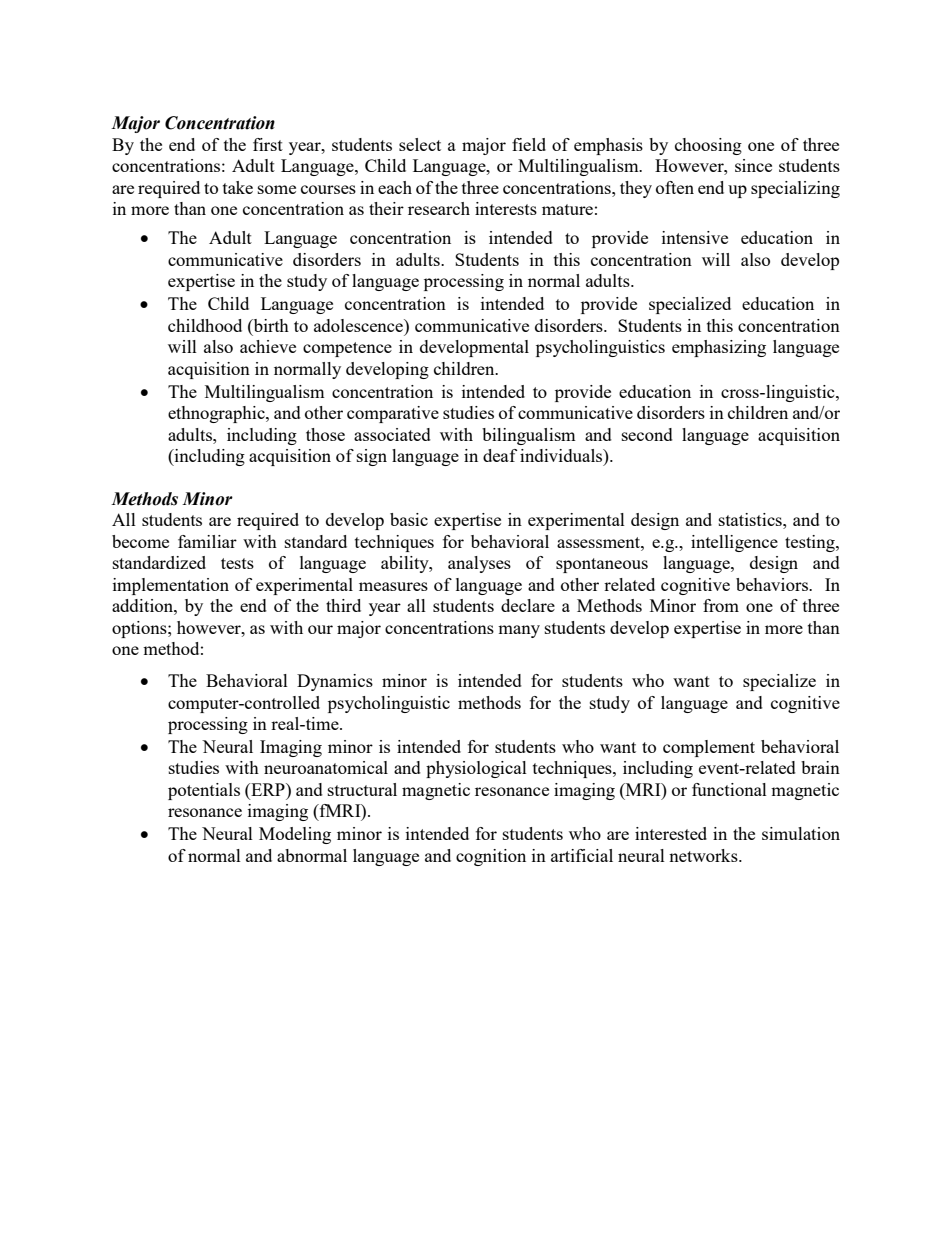 This image has height=1233, width=952. What do you see at coordinates (207, 541) in the image?
I see `familiar` at bounding box center [207, 541].
